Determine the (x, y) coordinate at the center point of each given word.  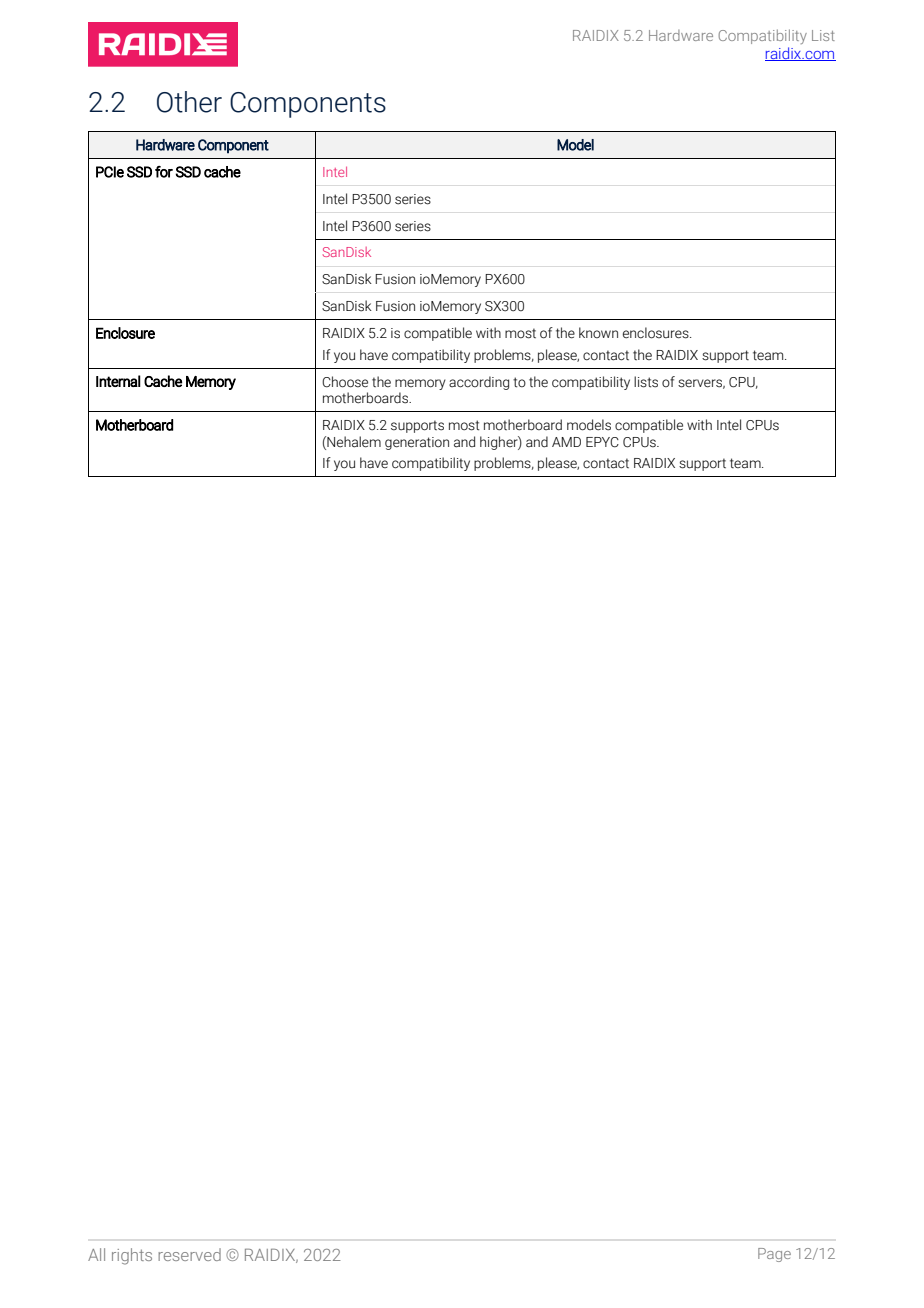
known (598, 332)
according (479, 383)
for (164, 172)
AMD (566, 442)
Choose (345, 382)
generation (417, 443)
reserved (189, 1254)
